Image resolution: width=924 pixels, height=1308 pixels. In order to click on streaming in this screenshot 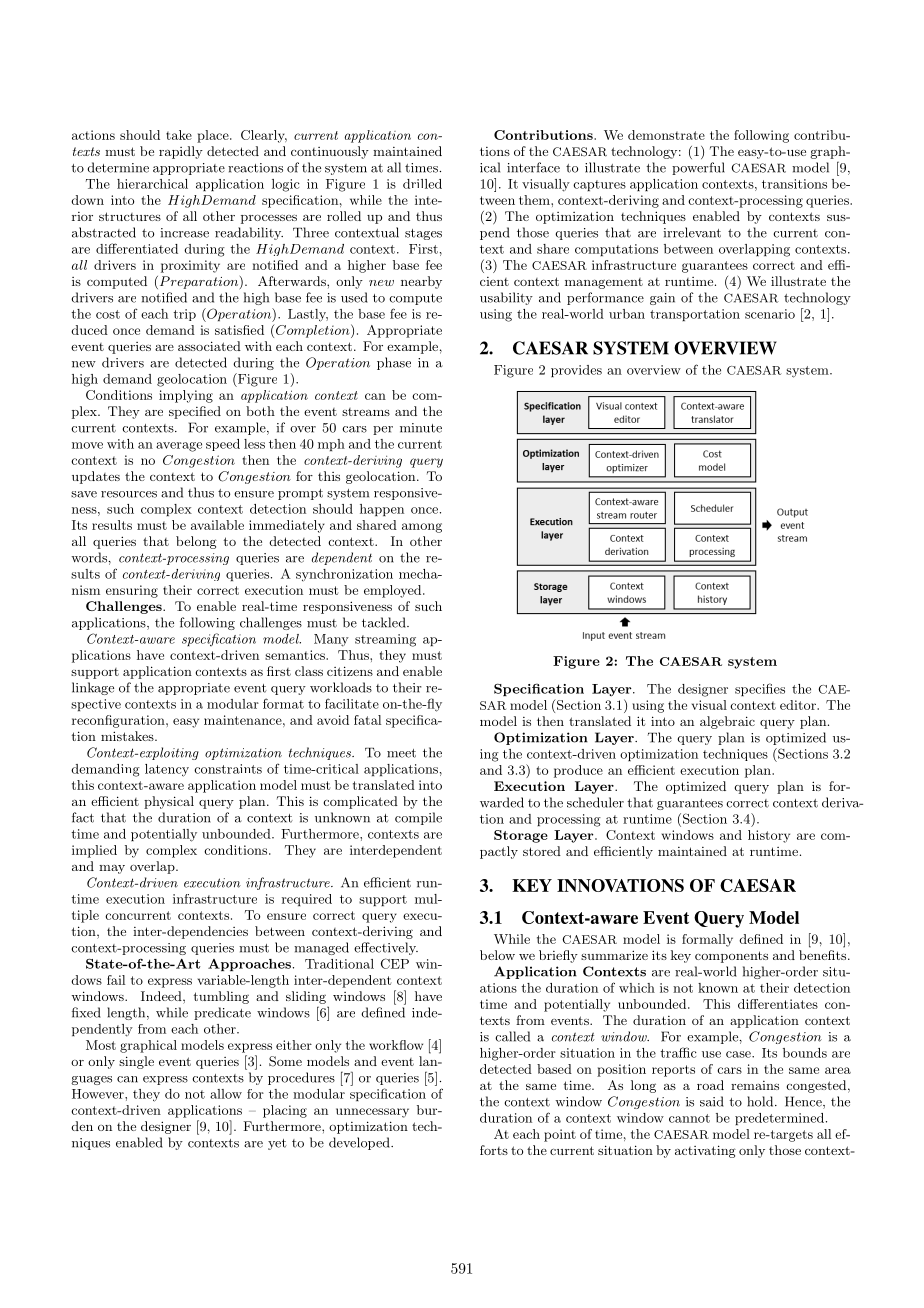, I will do `click(385, 640)`.
